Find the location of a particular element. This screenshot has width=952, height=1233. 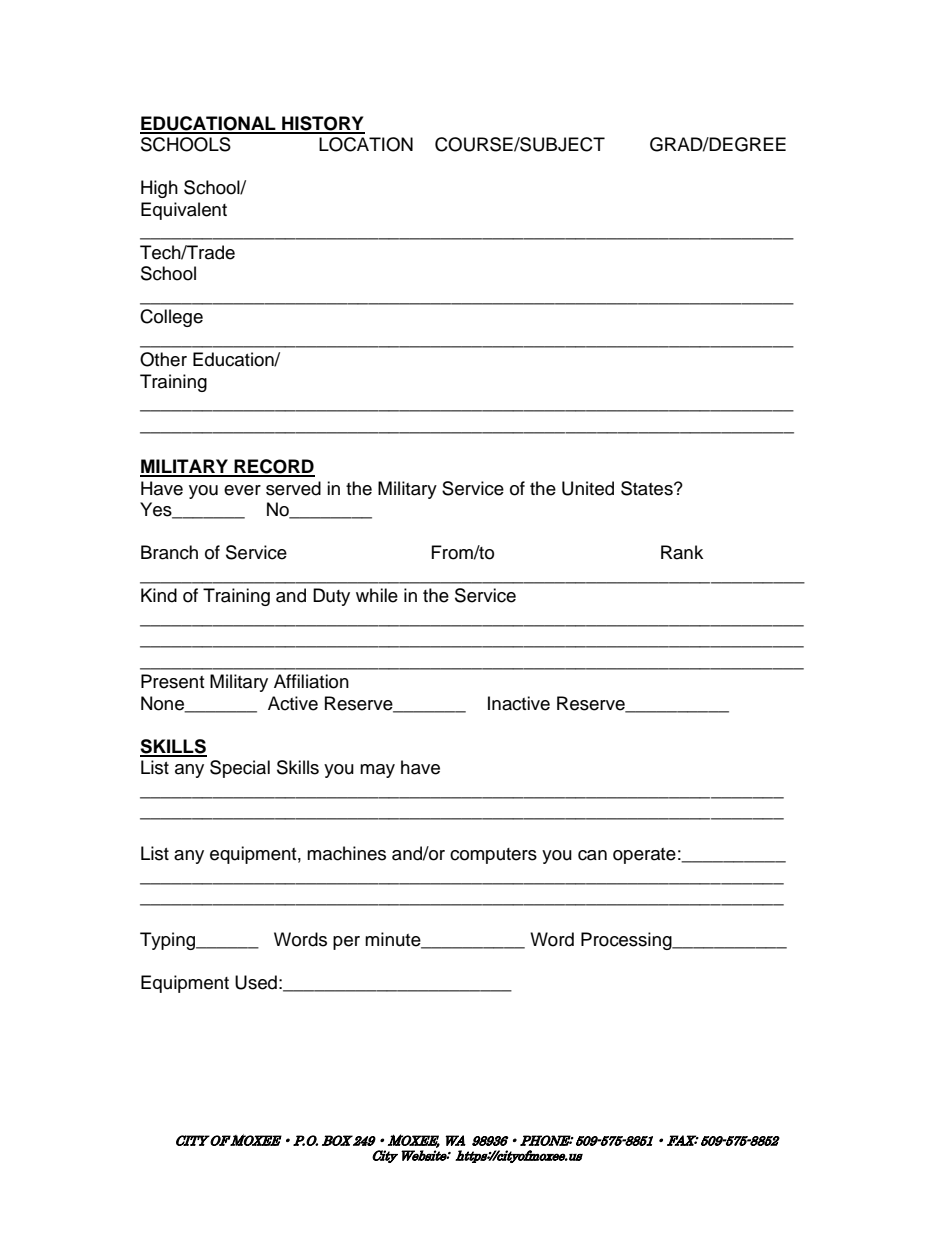

High is located at coordinates (159, 189).
